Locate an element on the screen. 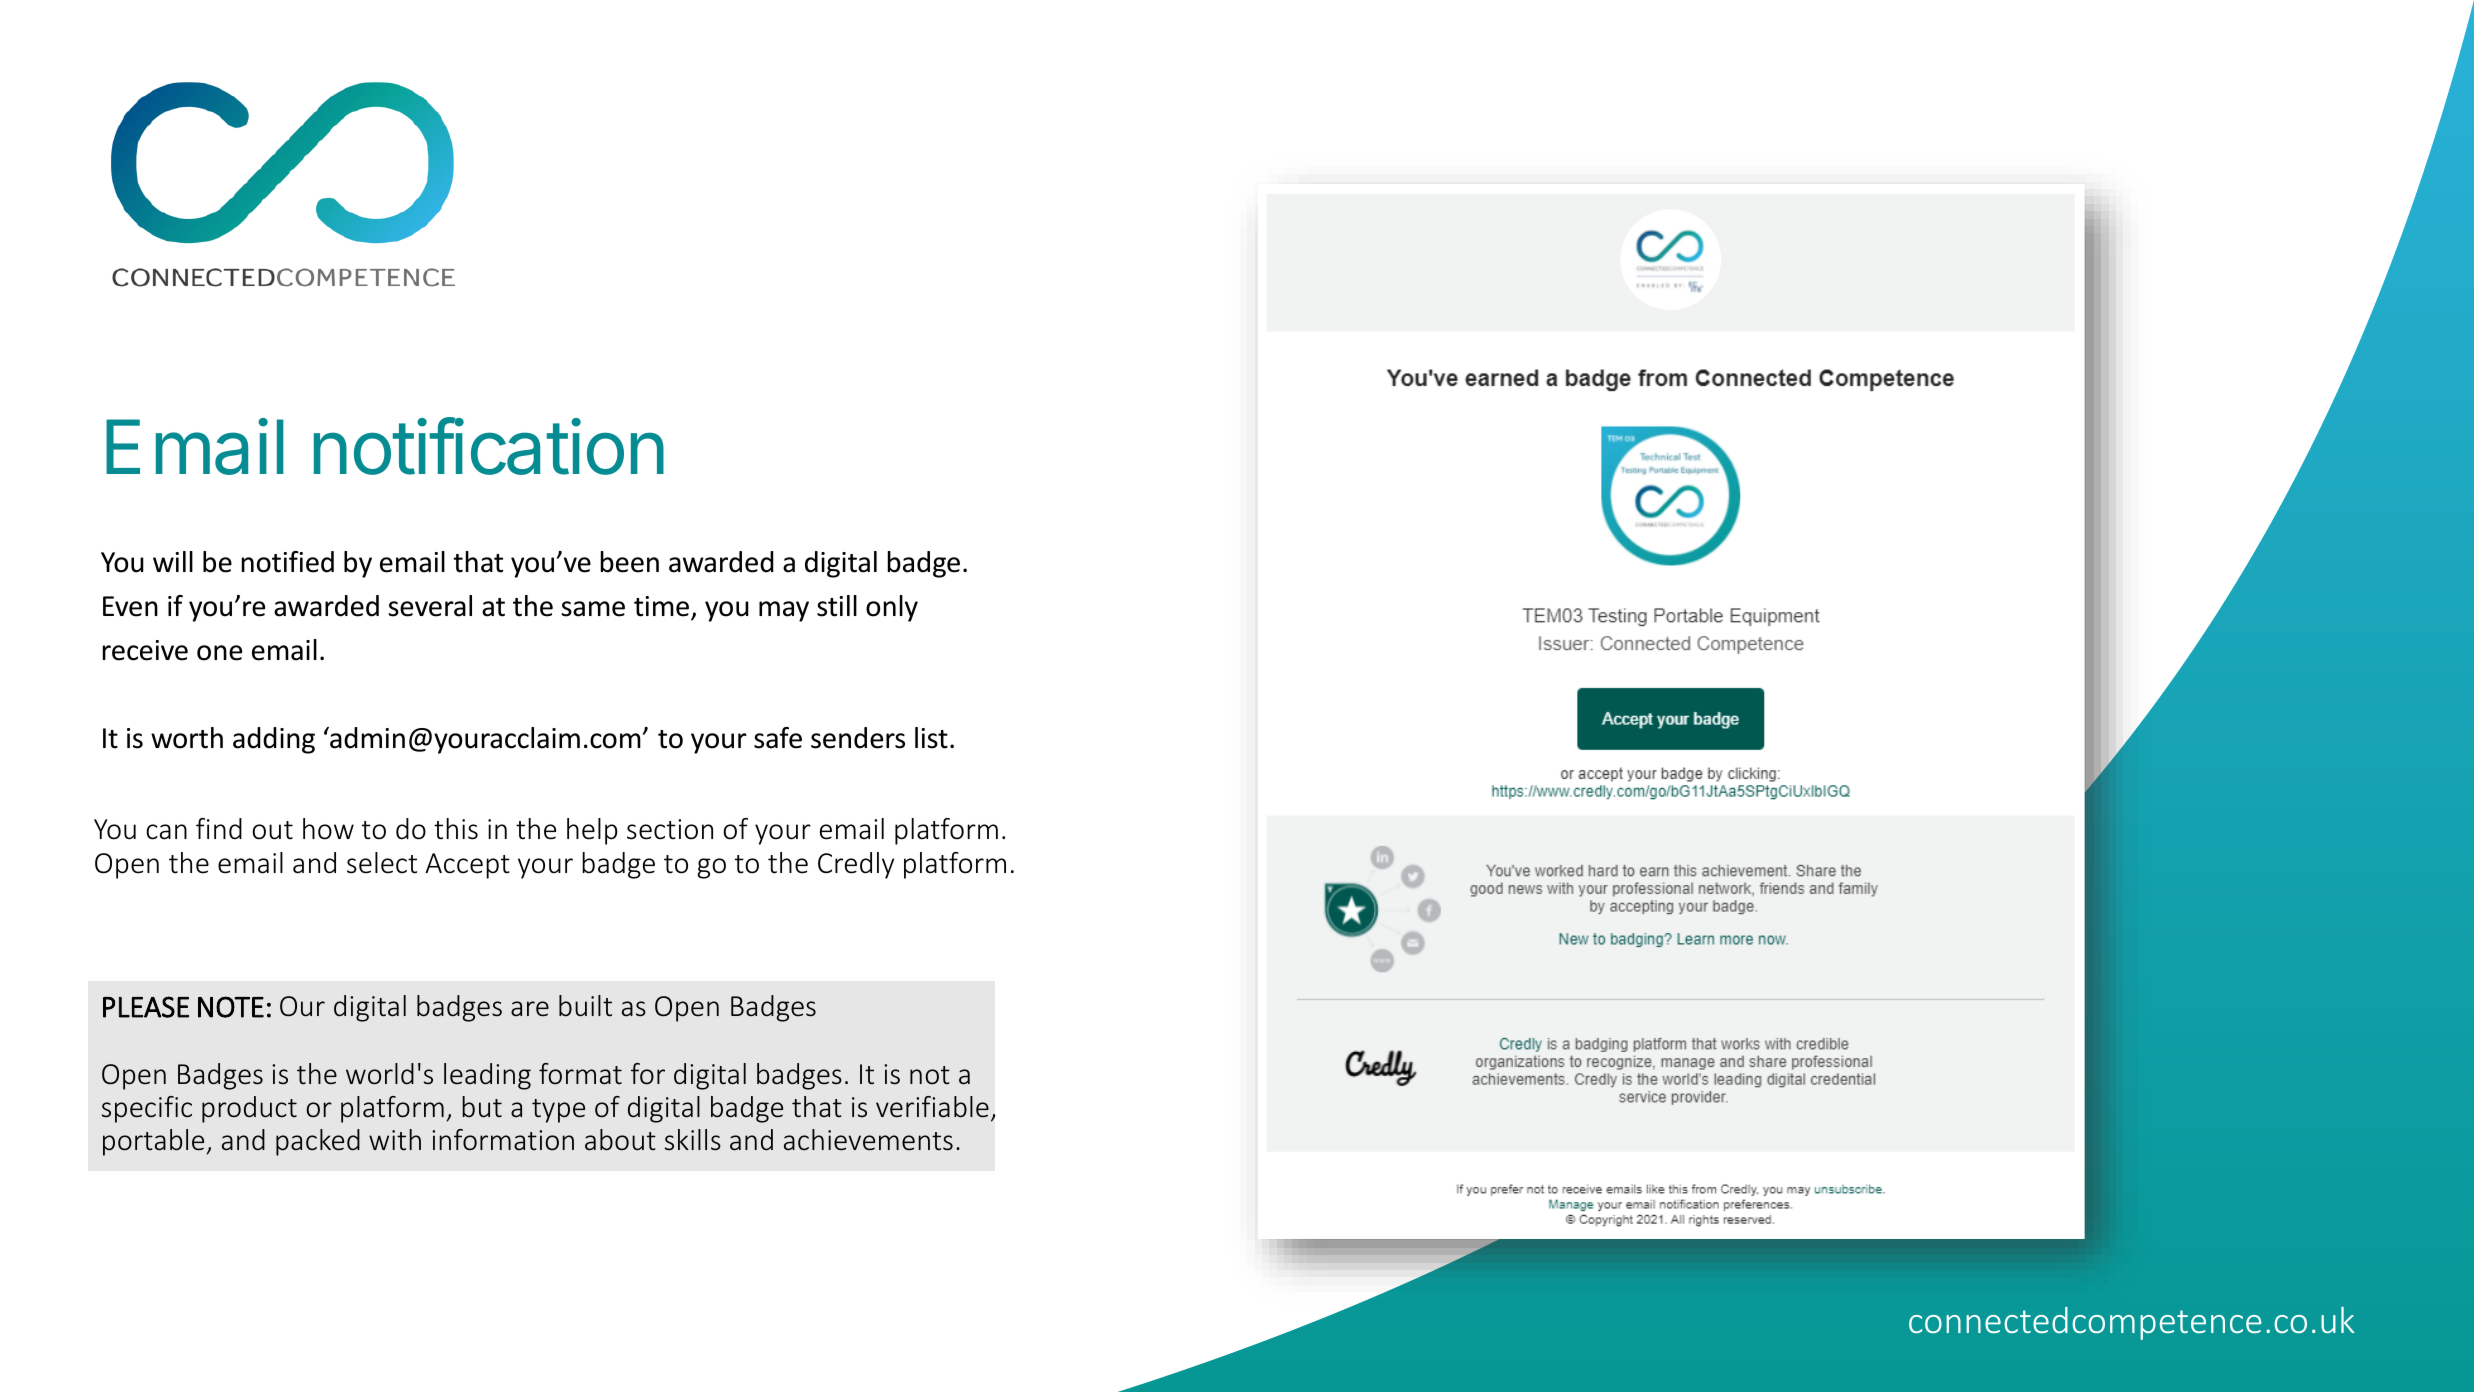 The image size is (2474, 1392). senders is located at coordinates (858, 738).
